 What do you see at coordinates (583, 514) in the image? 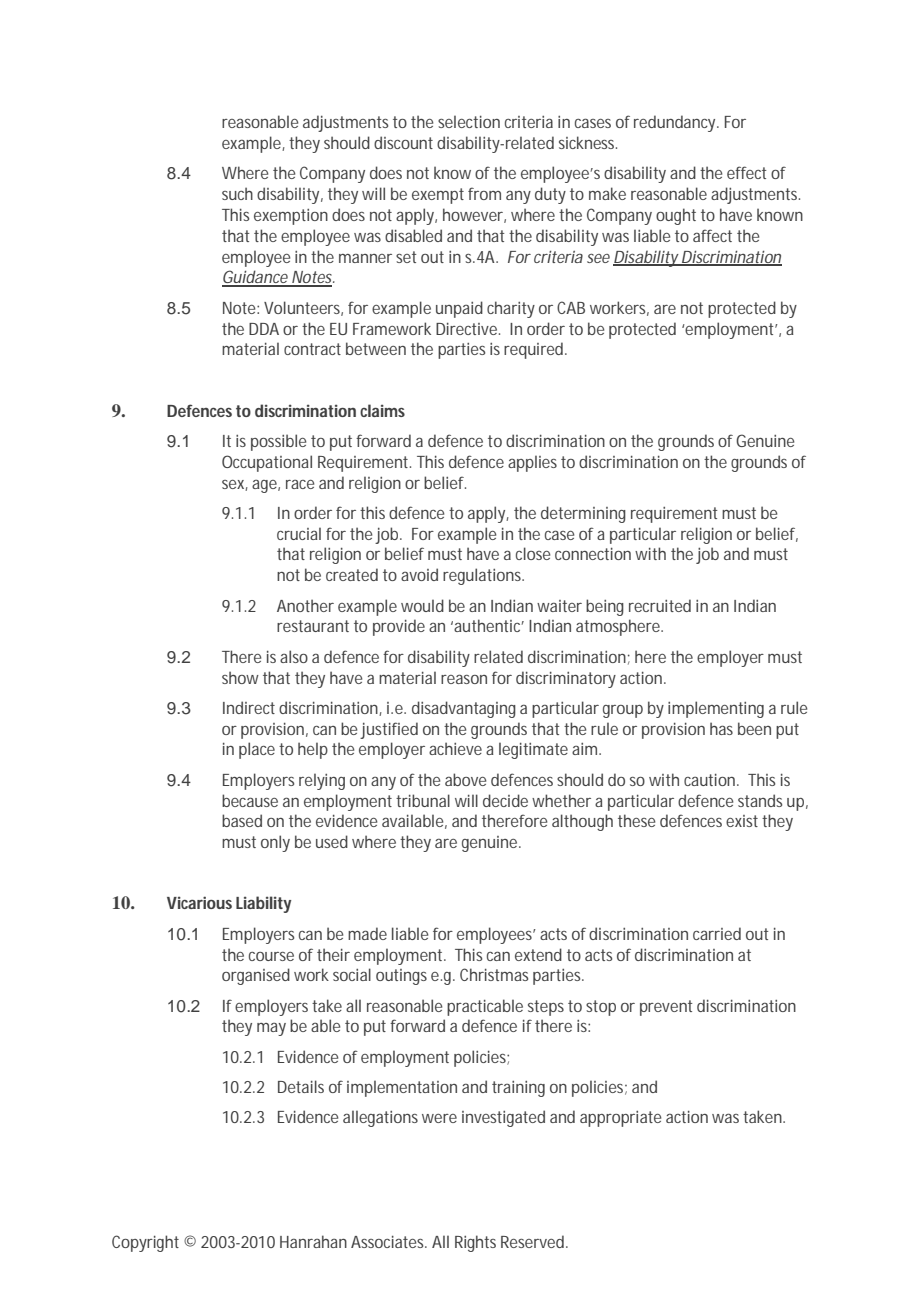
I see `determining` at bounding box center [583, 514].
